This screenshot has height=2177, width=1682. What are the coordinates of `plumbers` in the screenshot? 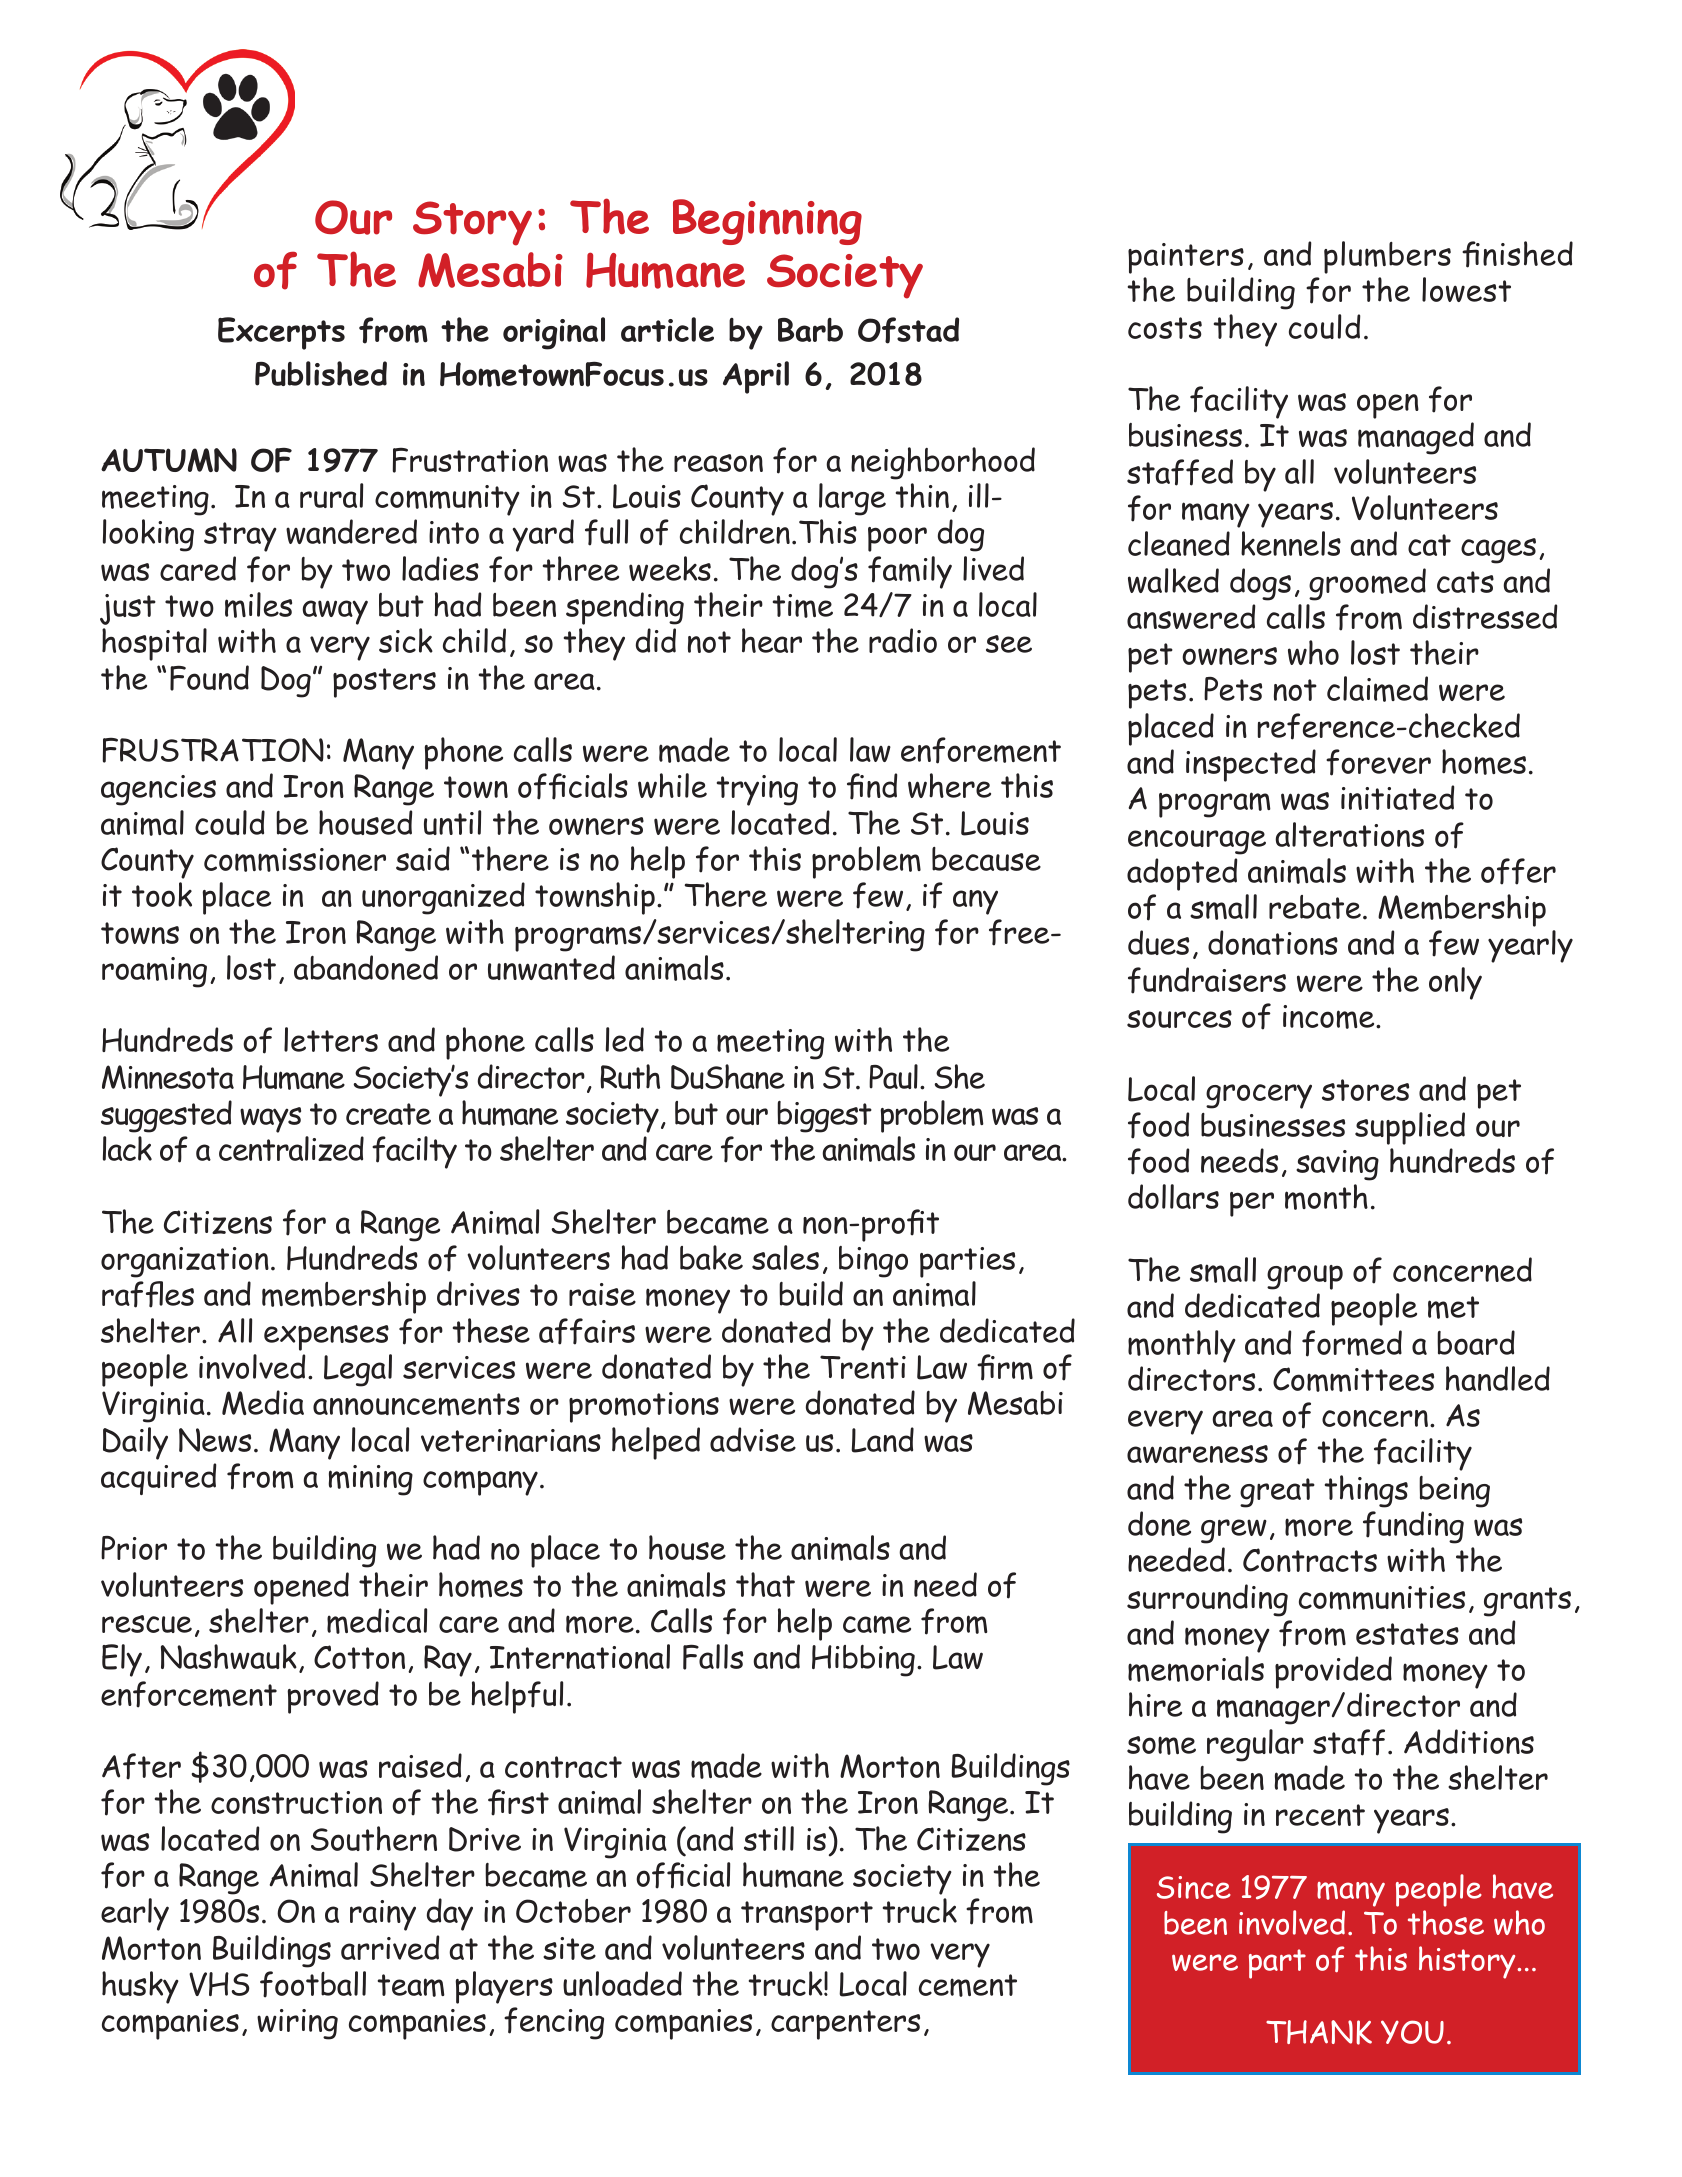 It's located at (1387, 257).
